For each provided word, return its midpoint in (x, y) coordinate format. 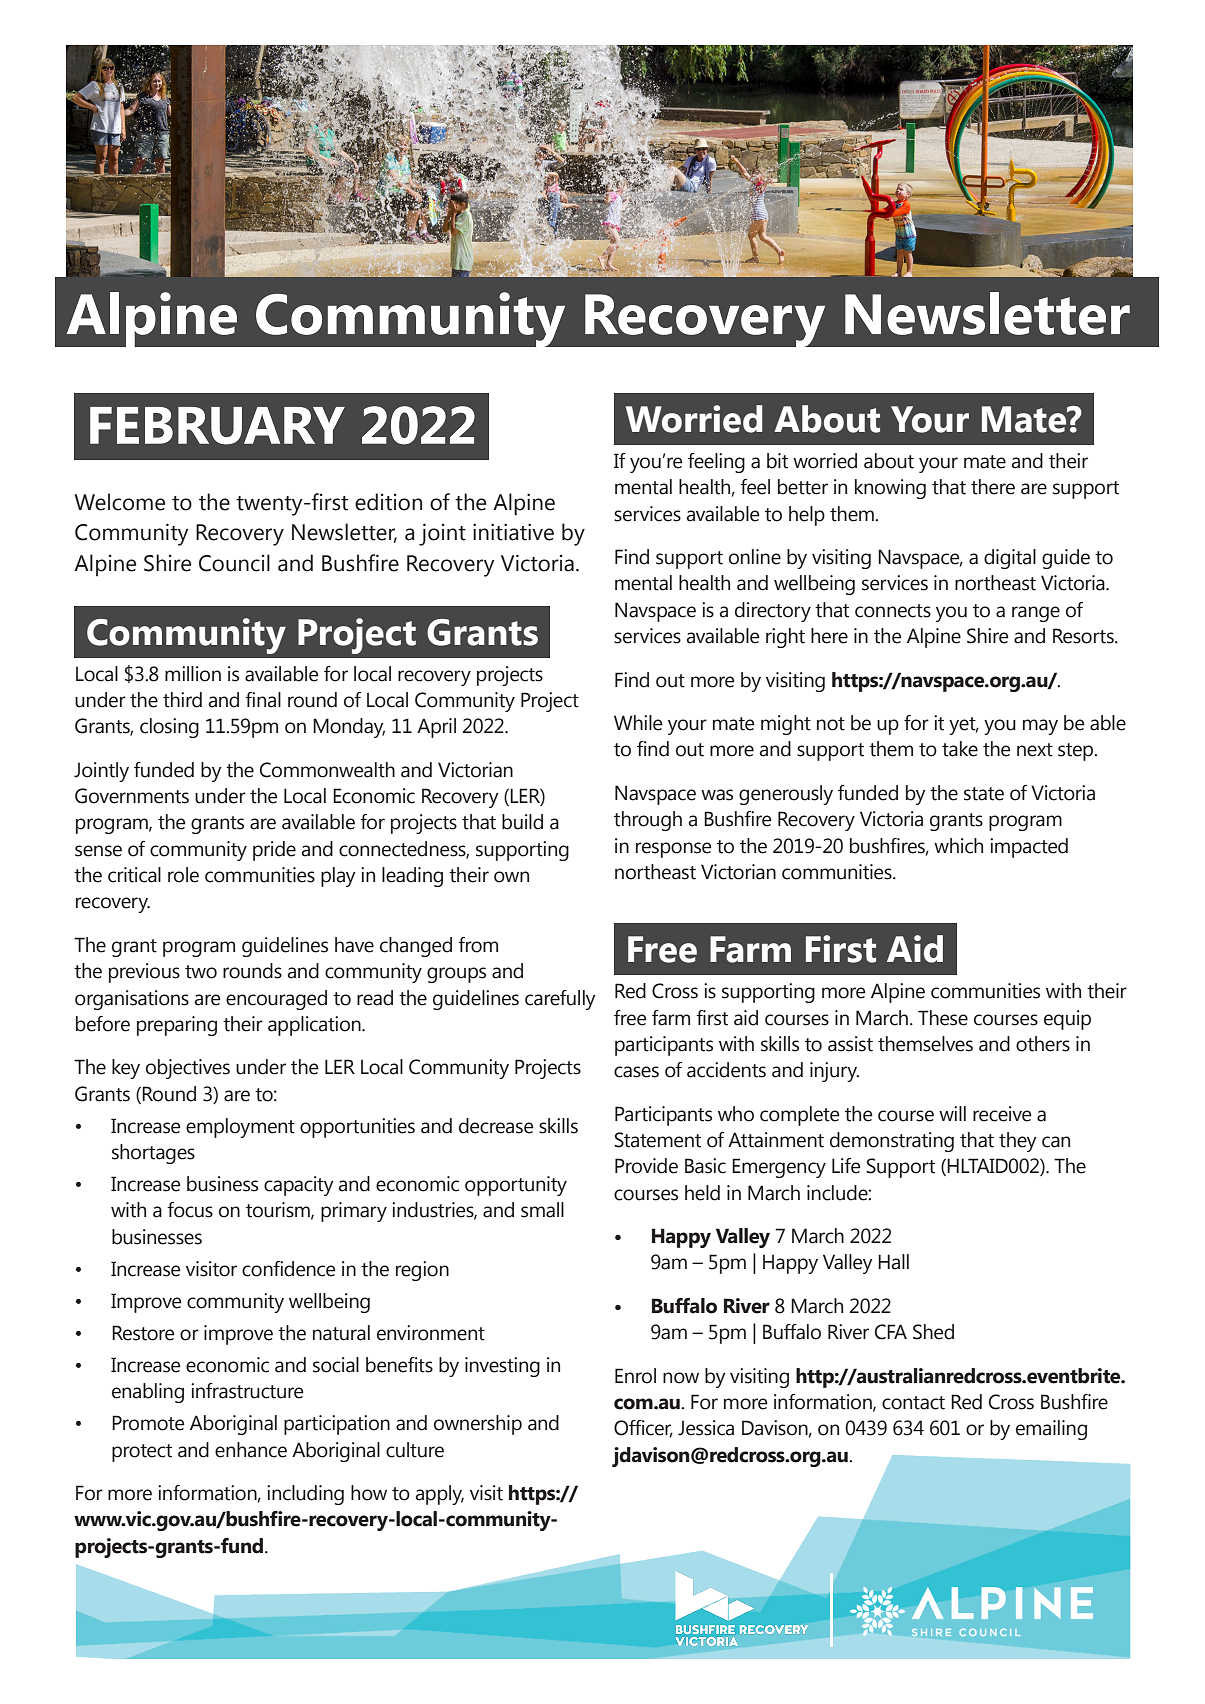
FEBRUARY (217, 426)
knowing (890, 489)
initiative (513, 532)
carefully (560, 1000)
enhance (251, 1450)
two (201, 972)
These (943, 1018)
